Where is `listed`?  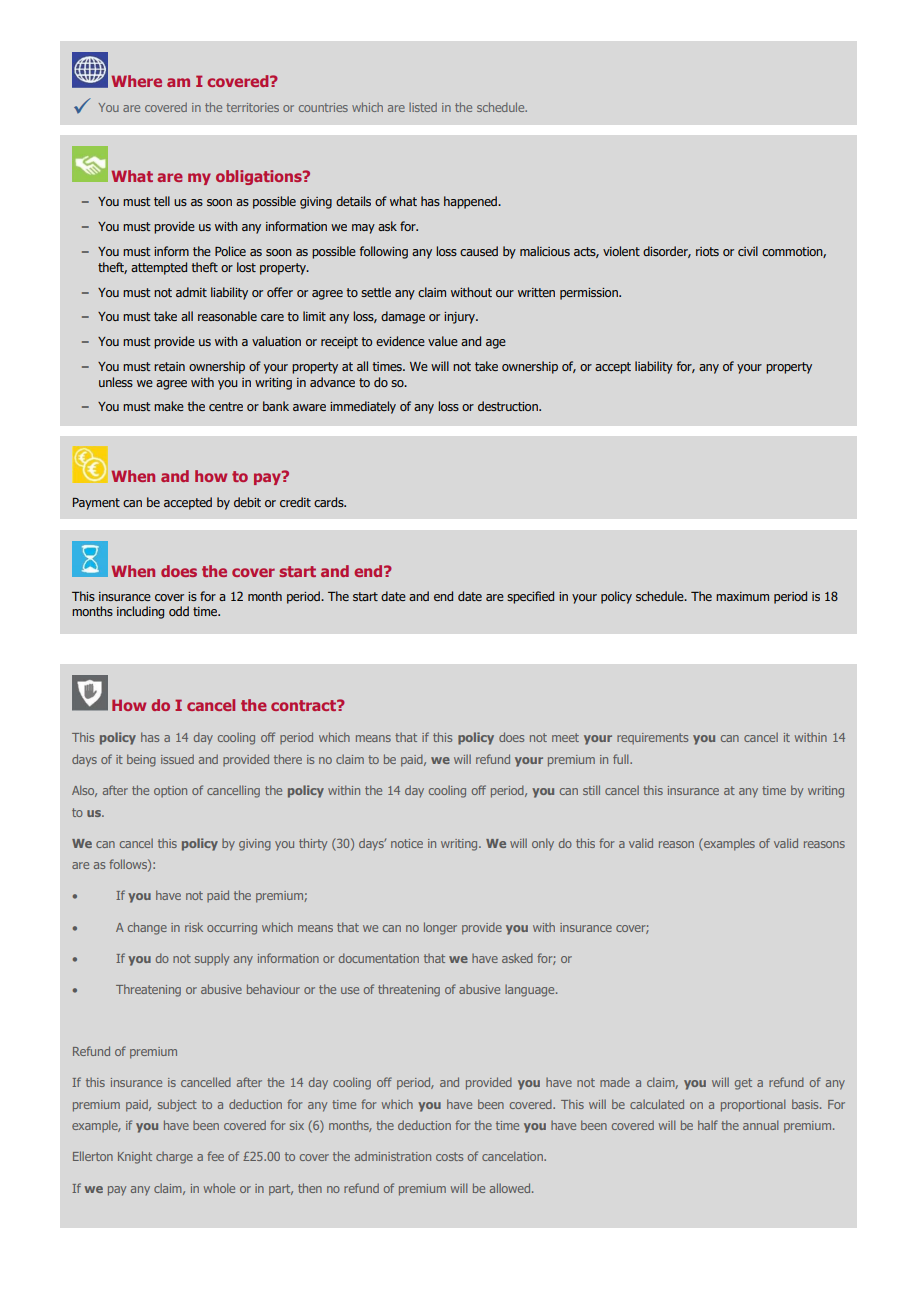 listed is located at coordinates (423, 107).
